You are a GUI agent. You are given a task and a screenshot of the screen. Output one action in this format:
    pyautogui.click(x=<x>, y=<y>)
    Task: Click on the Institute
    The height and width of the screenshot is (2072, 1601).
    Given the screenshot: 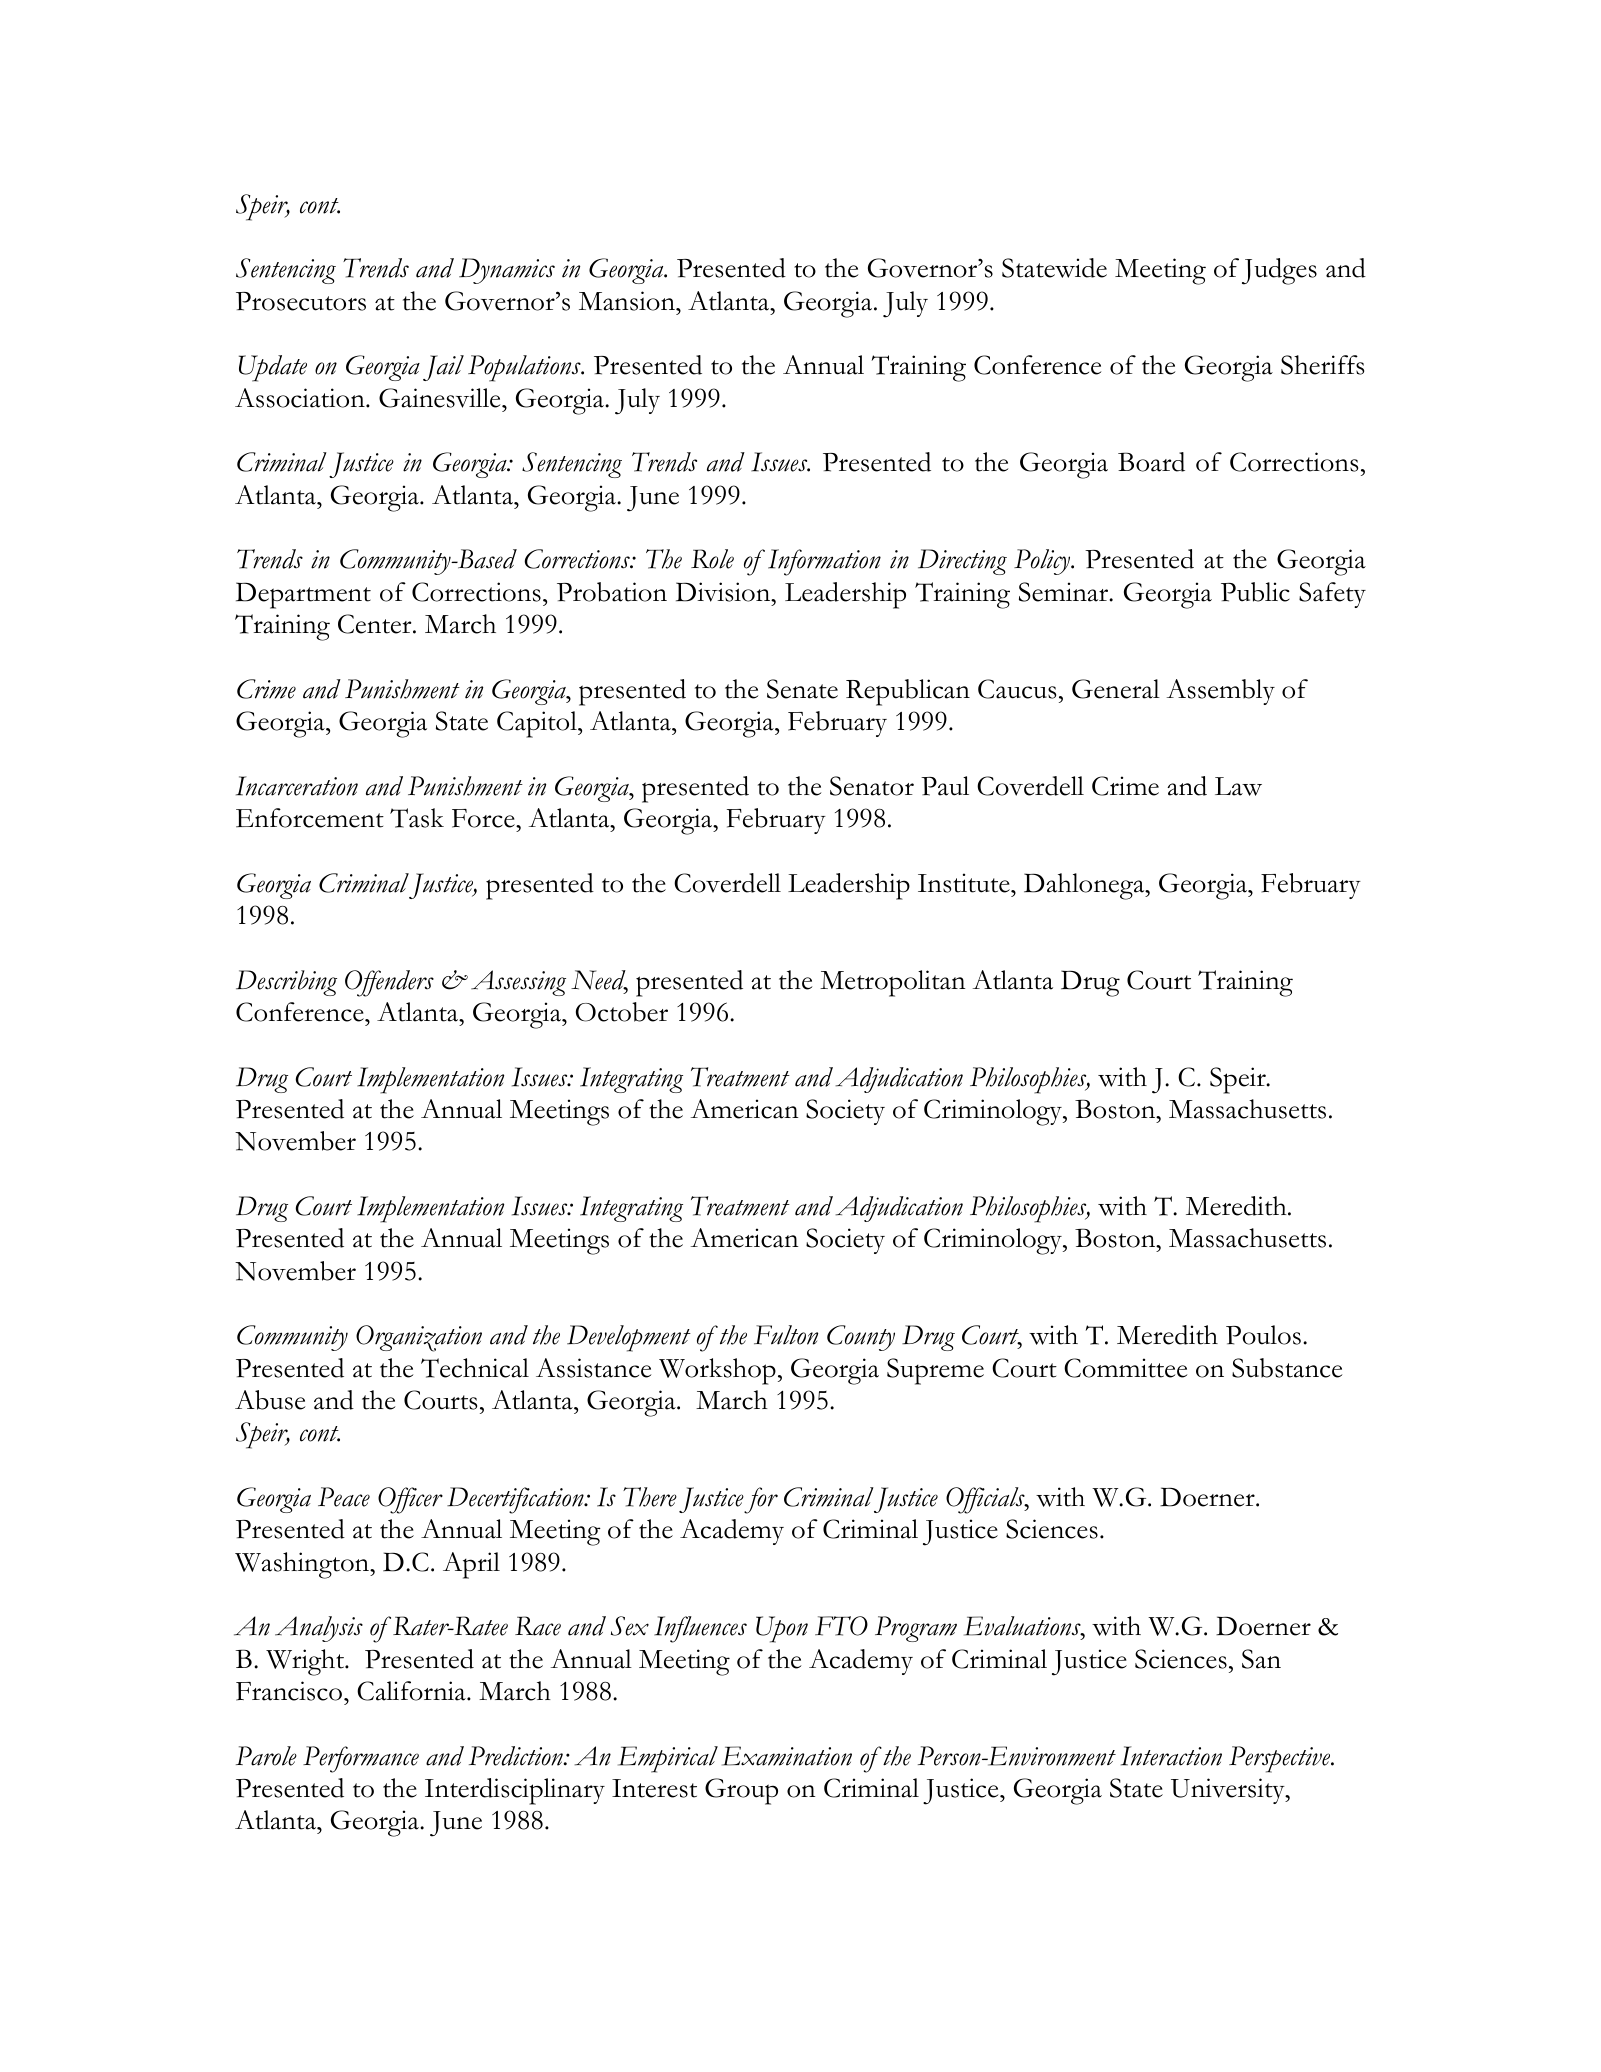 What is the action you would take?
    pyautogui.click(x=965, y=883)
